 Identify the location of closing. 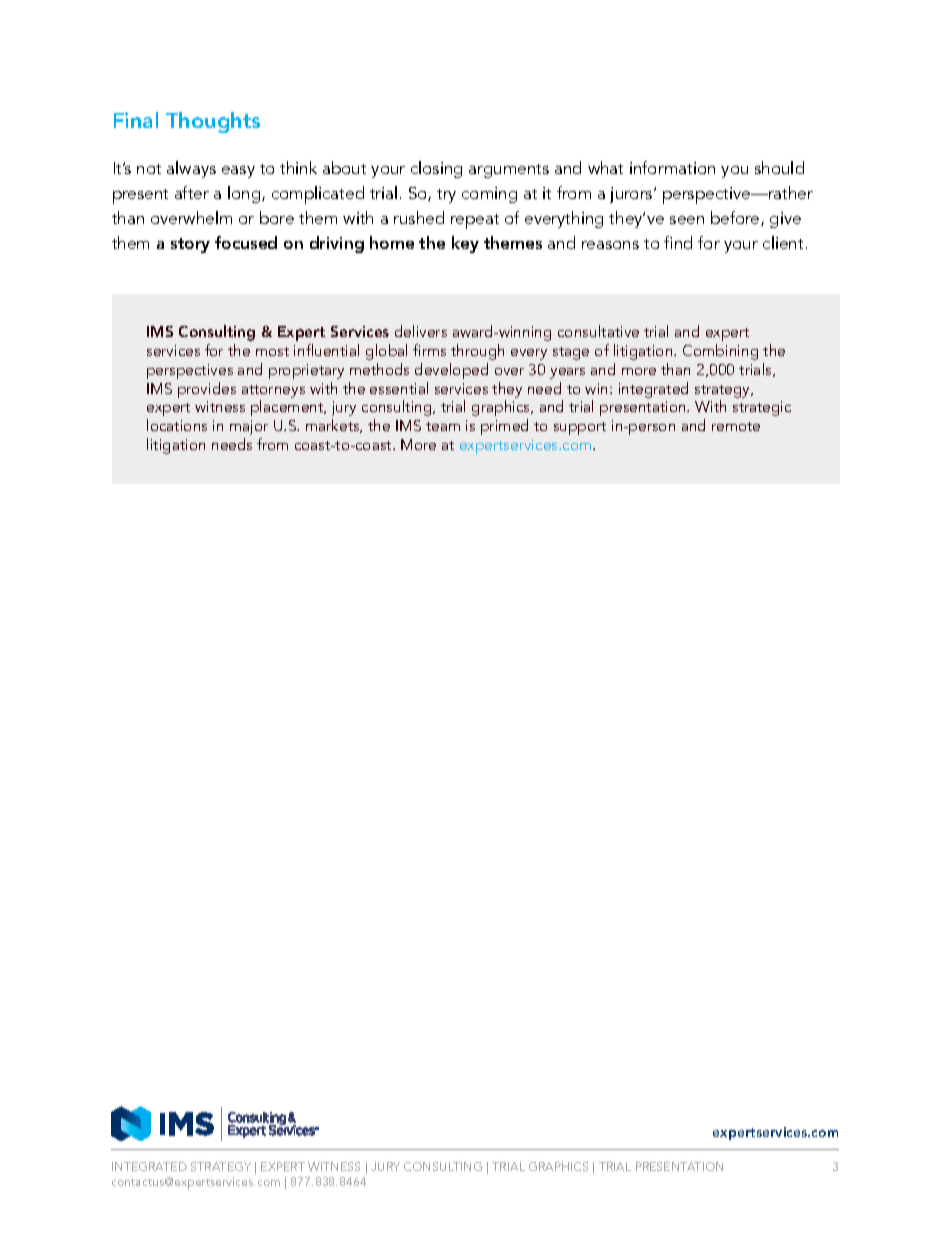
(436, 169).
